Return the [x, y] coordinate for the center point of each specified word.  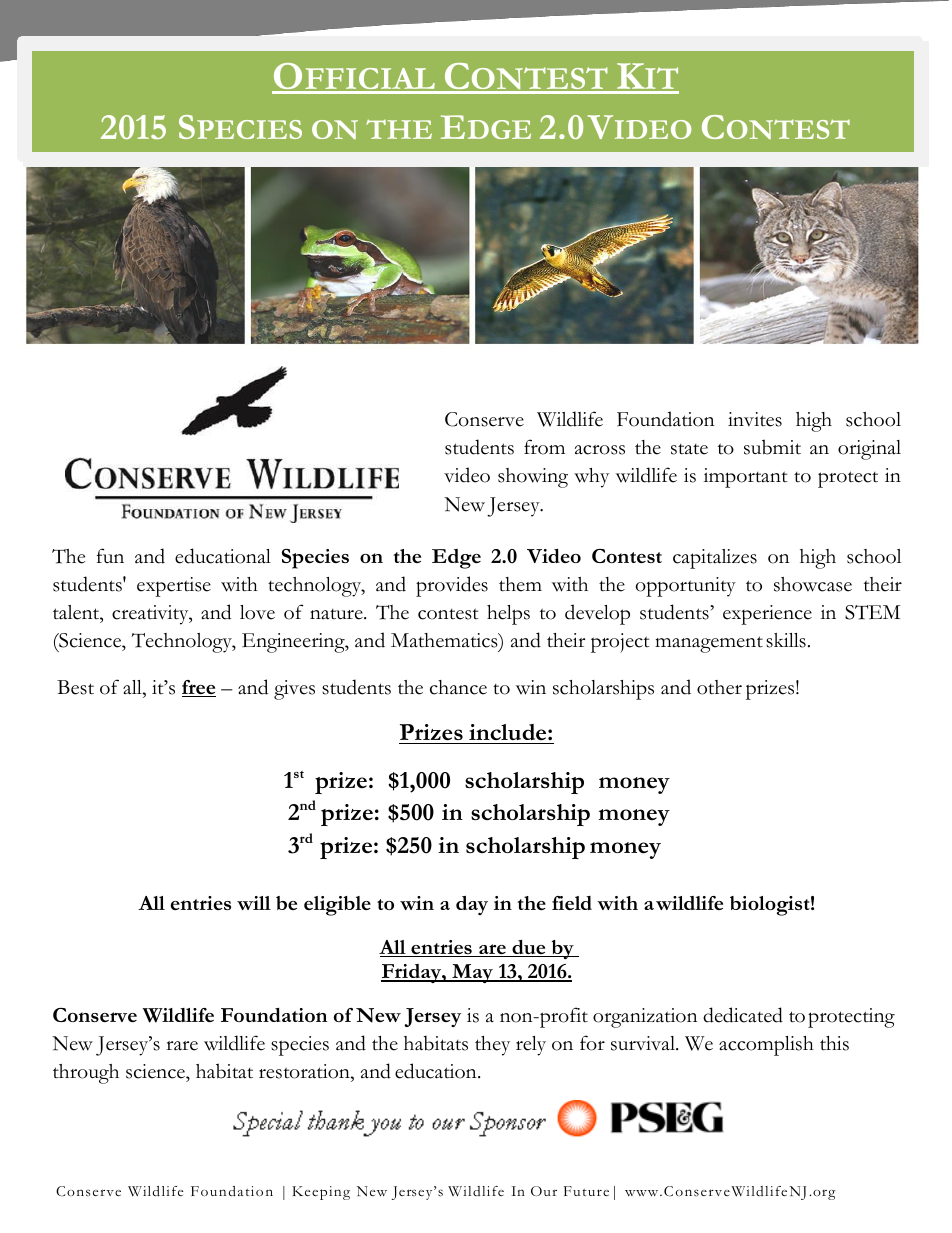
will [254, 903]
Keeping [321, 1193]
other [719, 687]
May [472, 973]
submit [772, 447]
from [544, 447]
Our [544, 1191]
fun [110, 555]
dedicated [743, 1015]
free [199, 688]
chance [458, 687]
